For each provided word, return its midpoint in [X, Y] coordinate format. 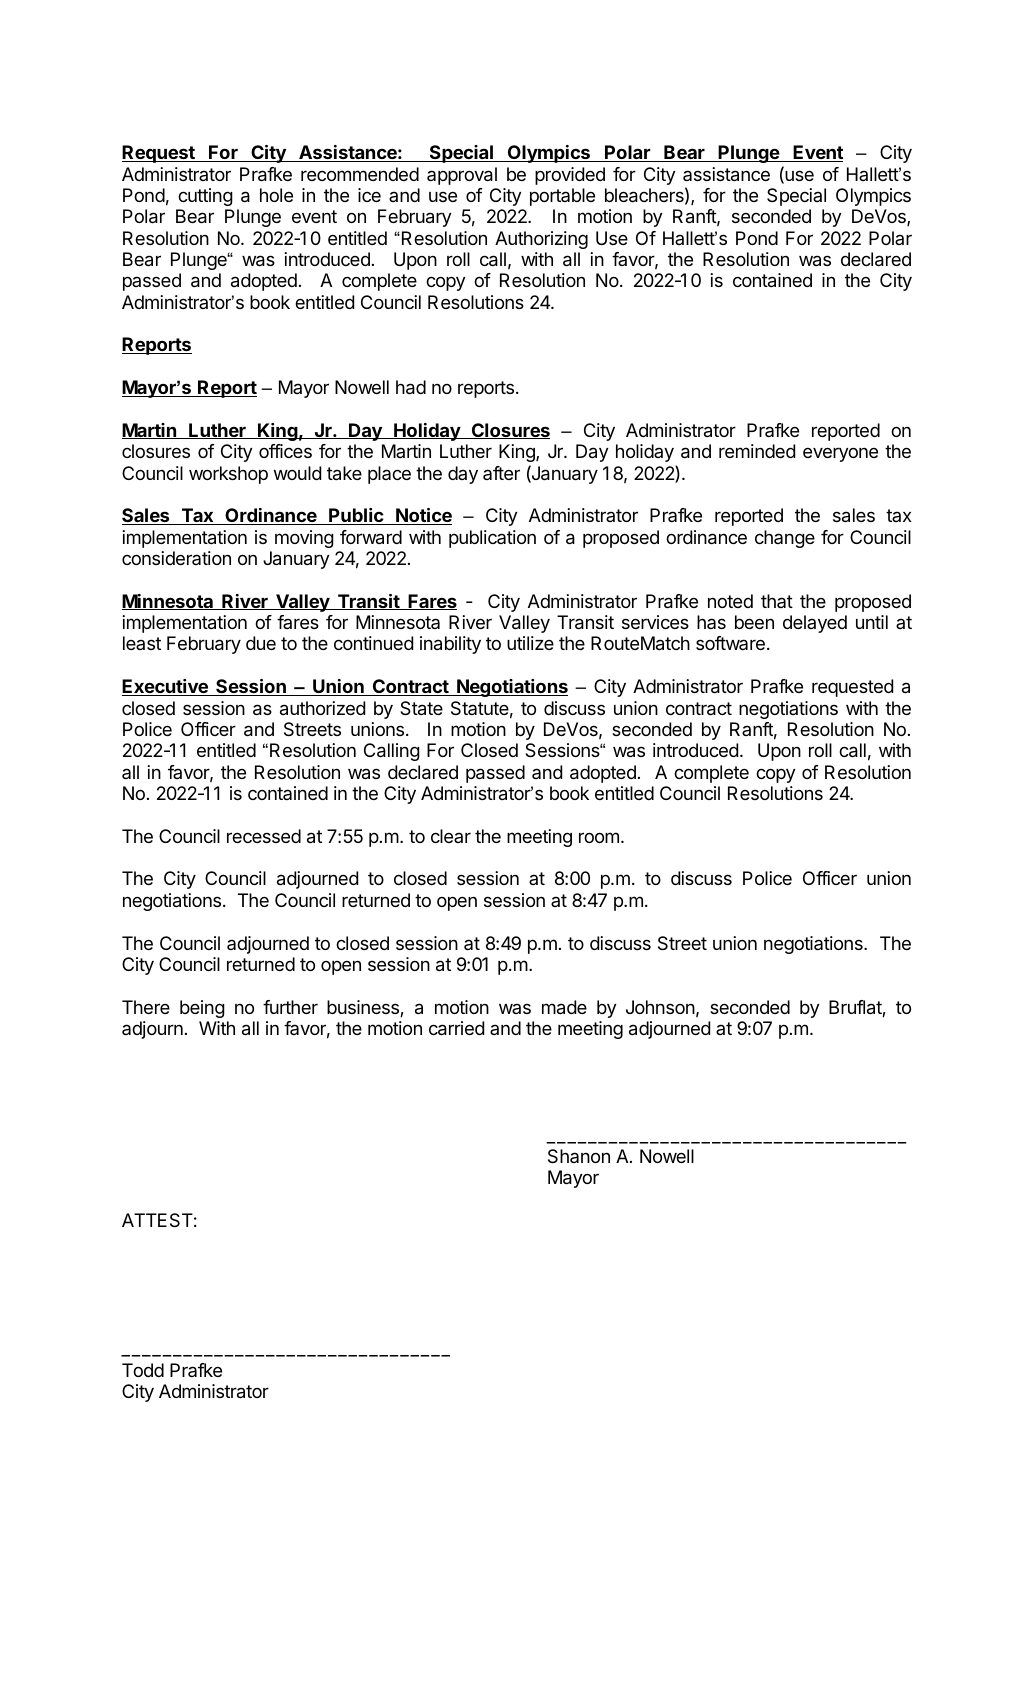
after [501, 473]
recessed [264, 836]
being [202, 1009]
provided [570, 176]
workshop [228, 475]
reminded [757, 451]
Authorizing [541, 240]
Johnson [660, 1007]
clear [451, 836]
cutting [205, 197]
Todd [143, 1370]
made [564, 1007]
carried [456, 1028]
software [730, 643]
